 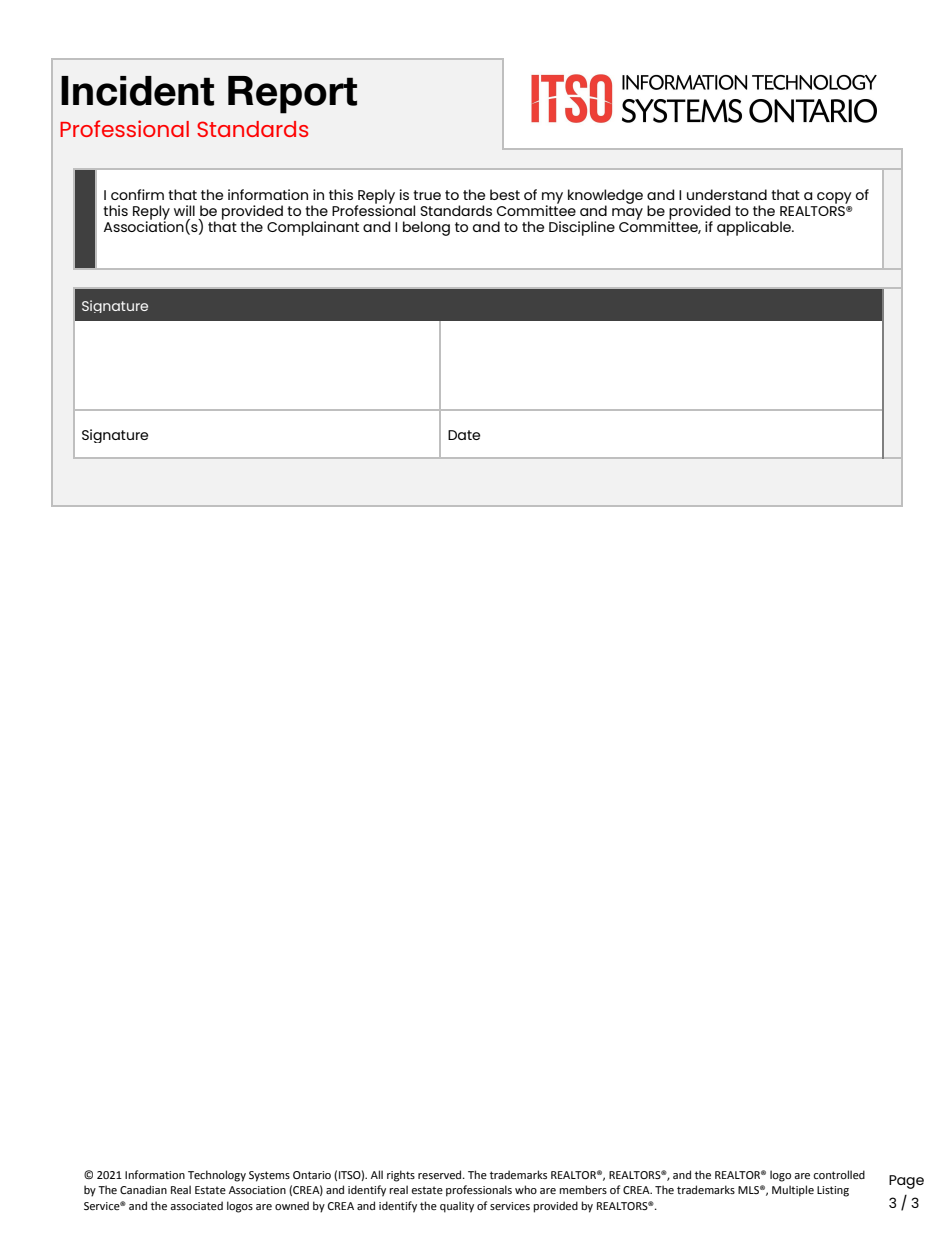 What do you see at coordinates (505, 194) in the document?
I see `best` at bounding box center [505, 194].
